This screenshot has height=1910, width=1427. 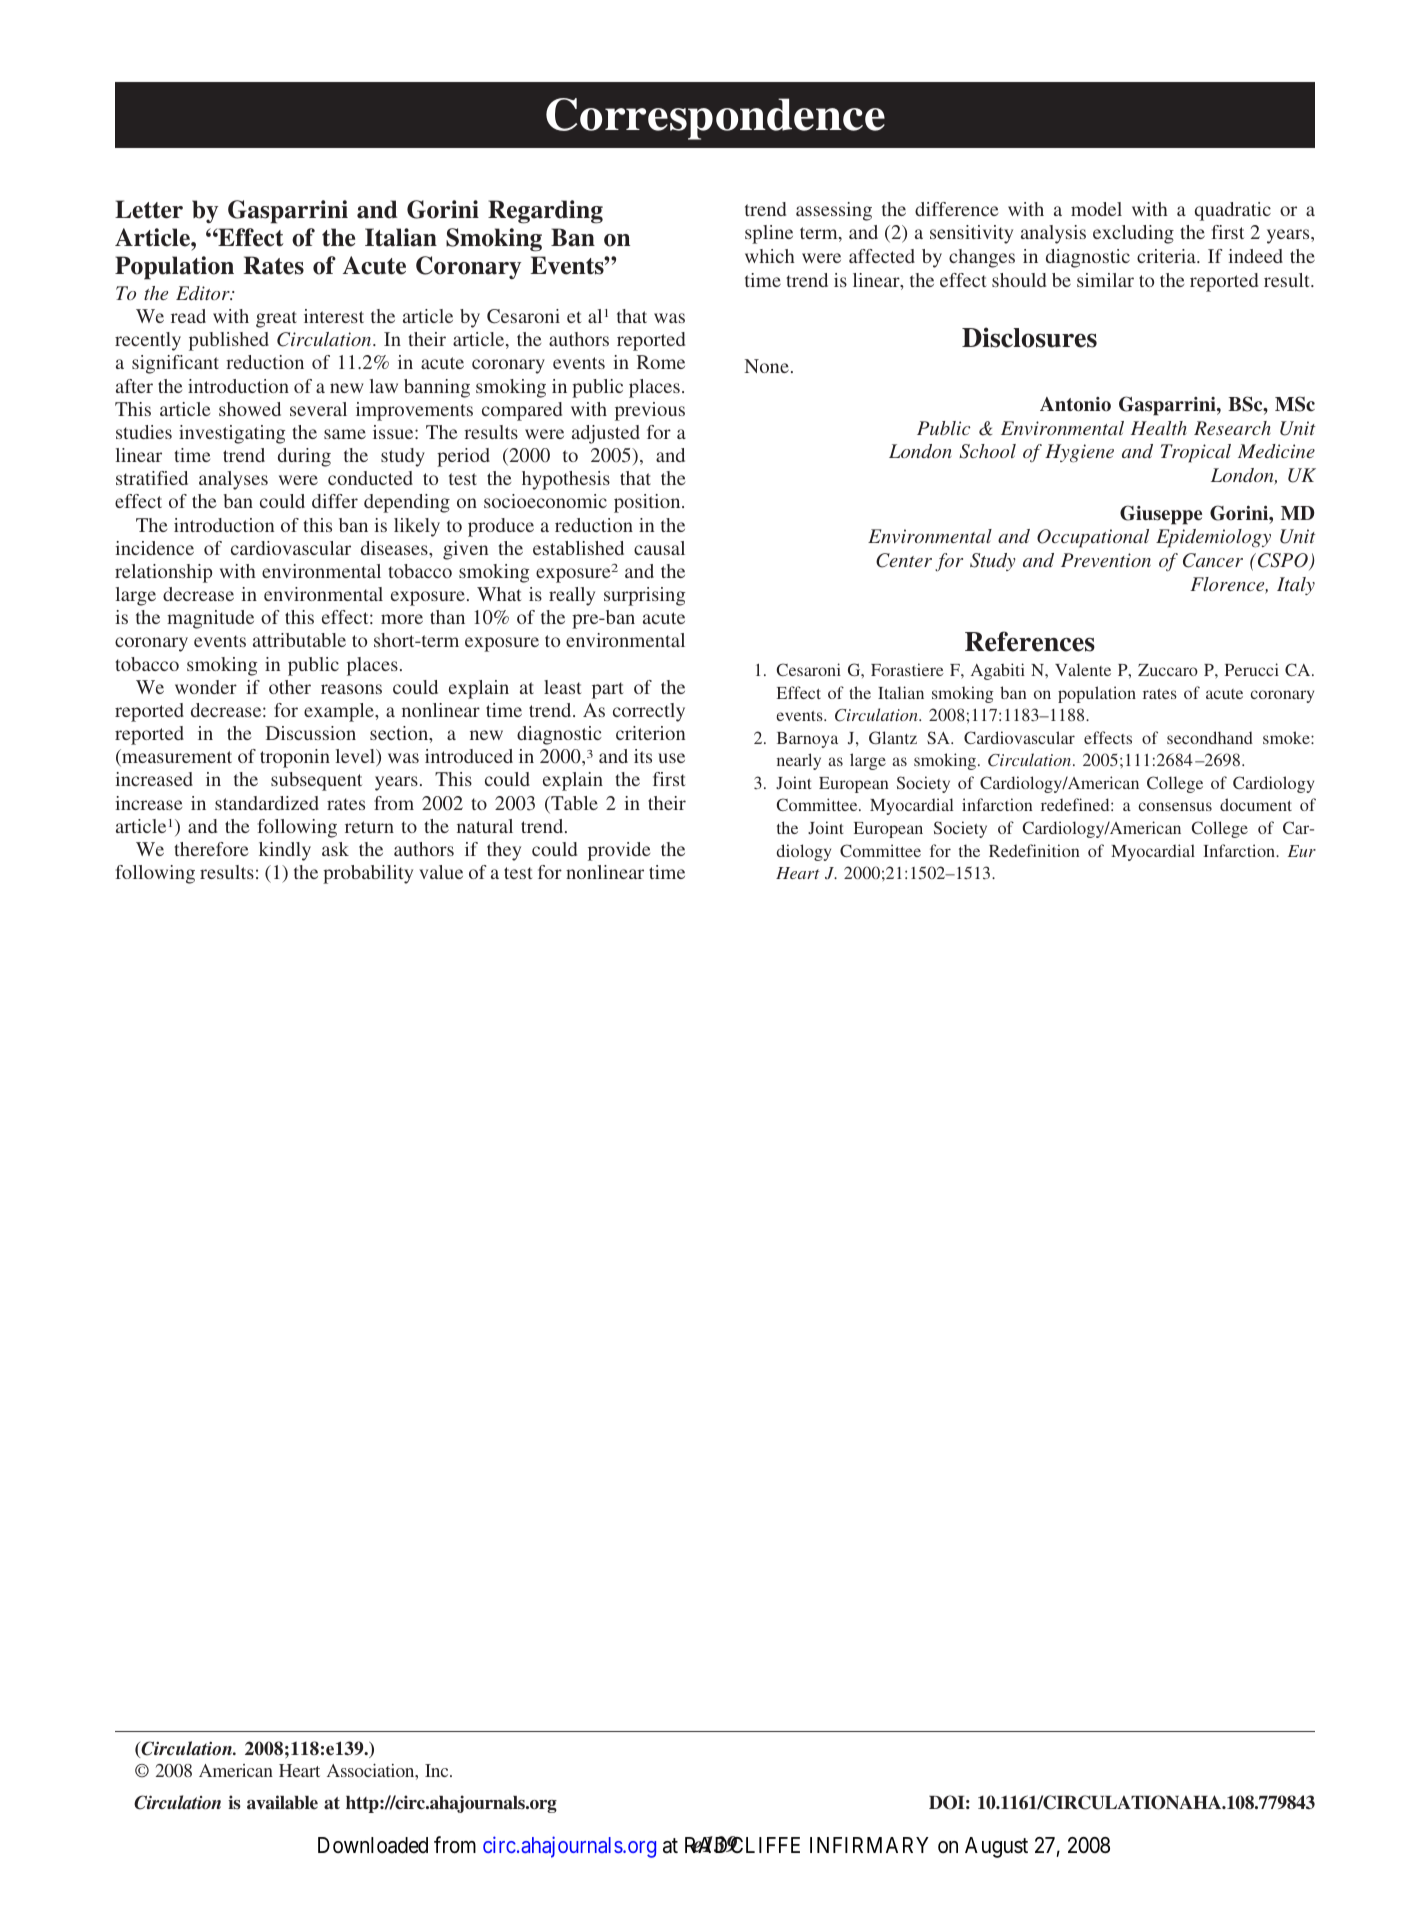 What do you see at coordinates (715, 119) in the screenshot?
I see `Correspondence` at bounding box center [715, 119].
